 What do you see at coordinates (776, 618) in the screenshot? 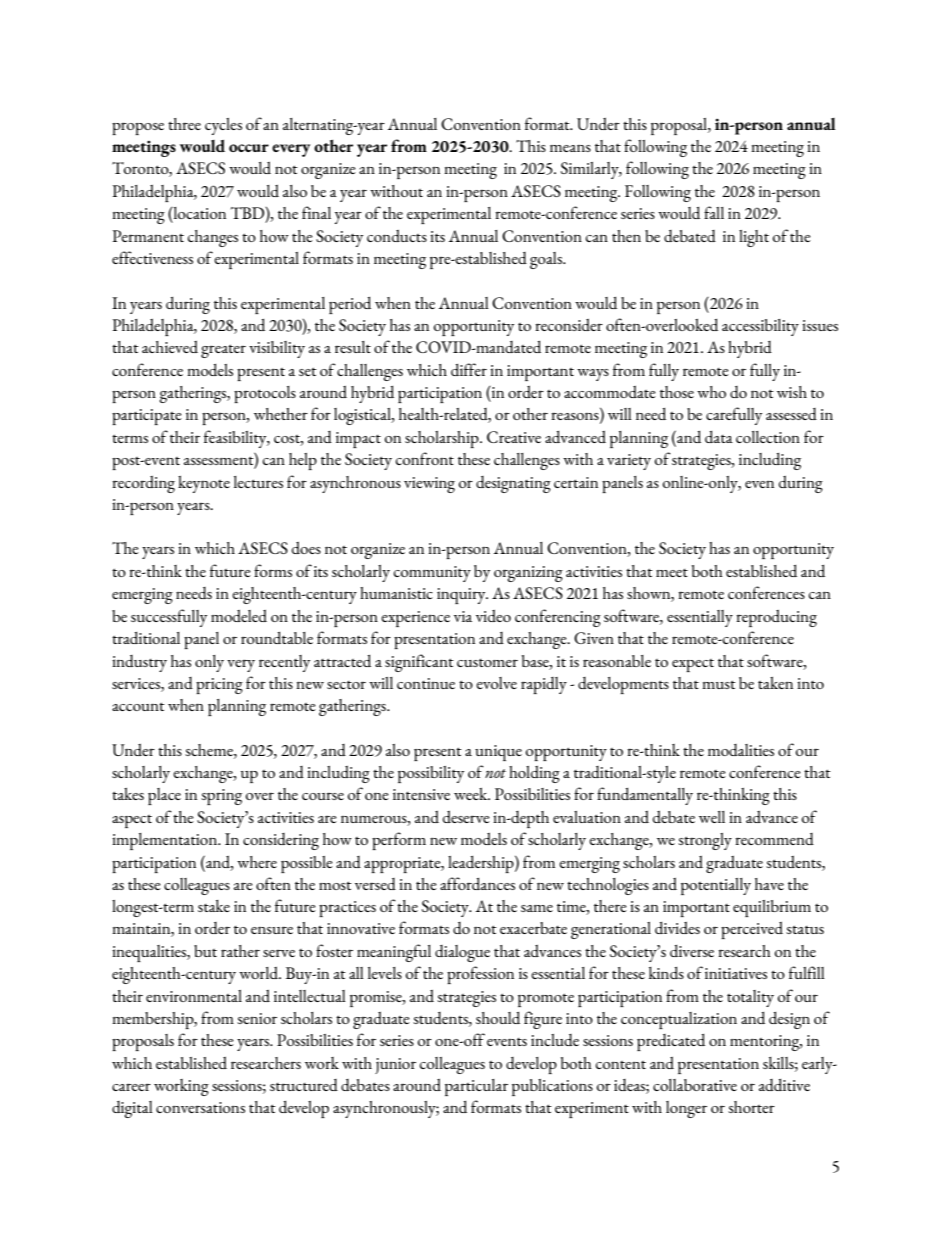
I see `reproducing` at bounding box center [776, 618].
